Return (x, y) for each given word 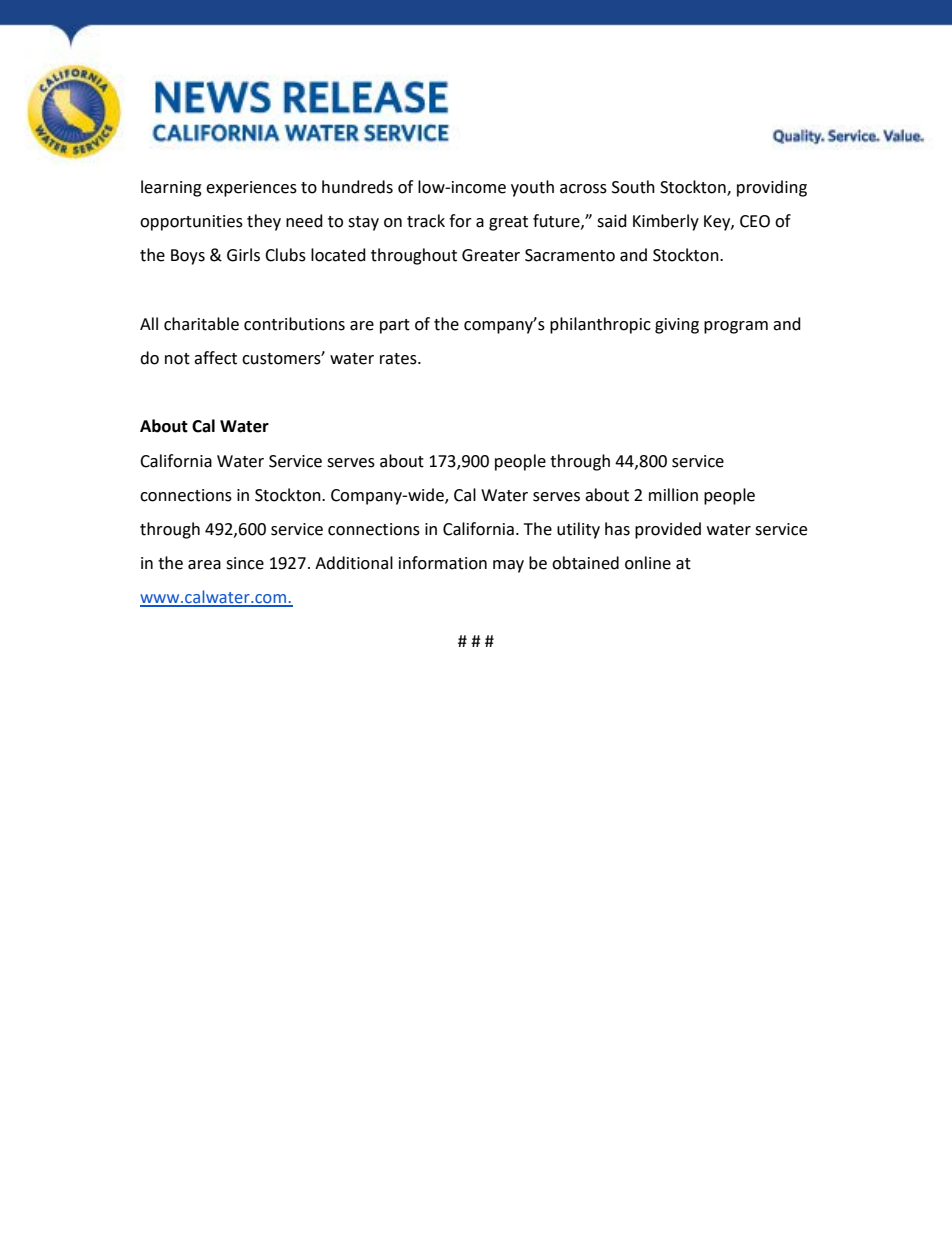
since (245, 563)
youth (532, 188)
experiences (251, 189)
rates (399, 359)
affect (215, 358)
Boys (188, 257)
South (633, 187)
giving (677, 326)
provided (668, 530)
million (673, 495)
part (395, 326)
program (736, 327)
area (204, 565)
